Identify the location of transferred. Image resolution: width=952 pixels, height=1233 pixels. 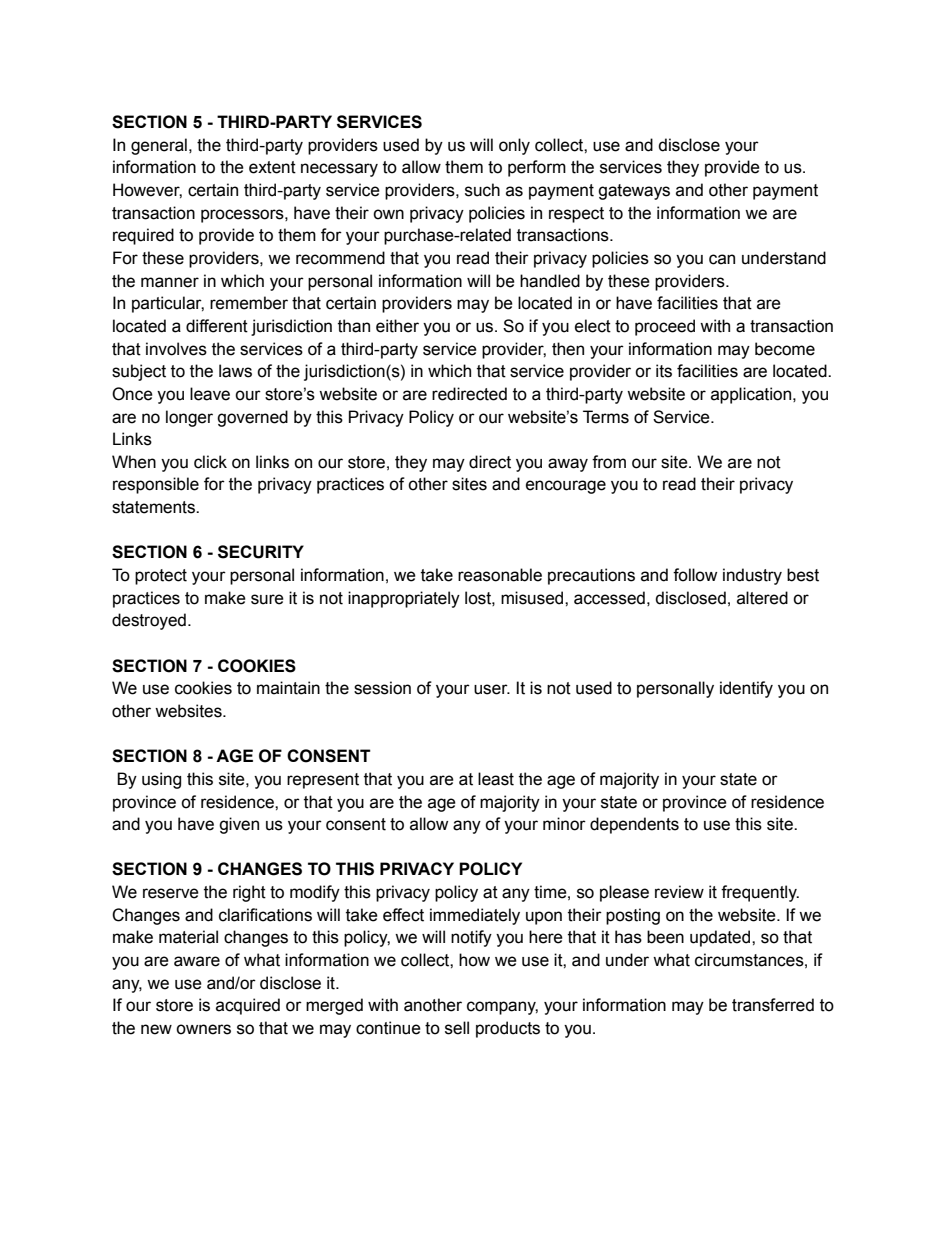
(773, 1005).
